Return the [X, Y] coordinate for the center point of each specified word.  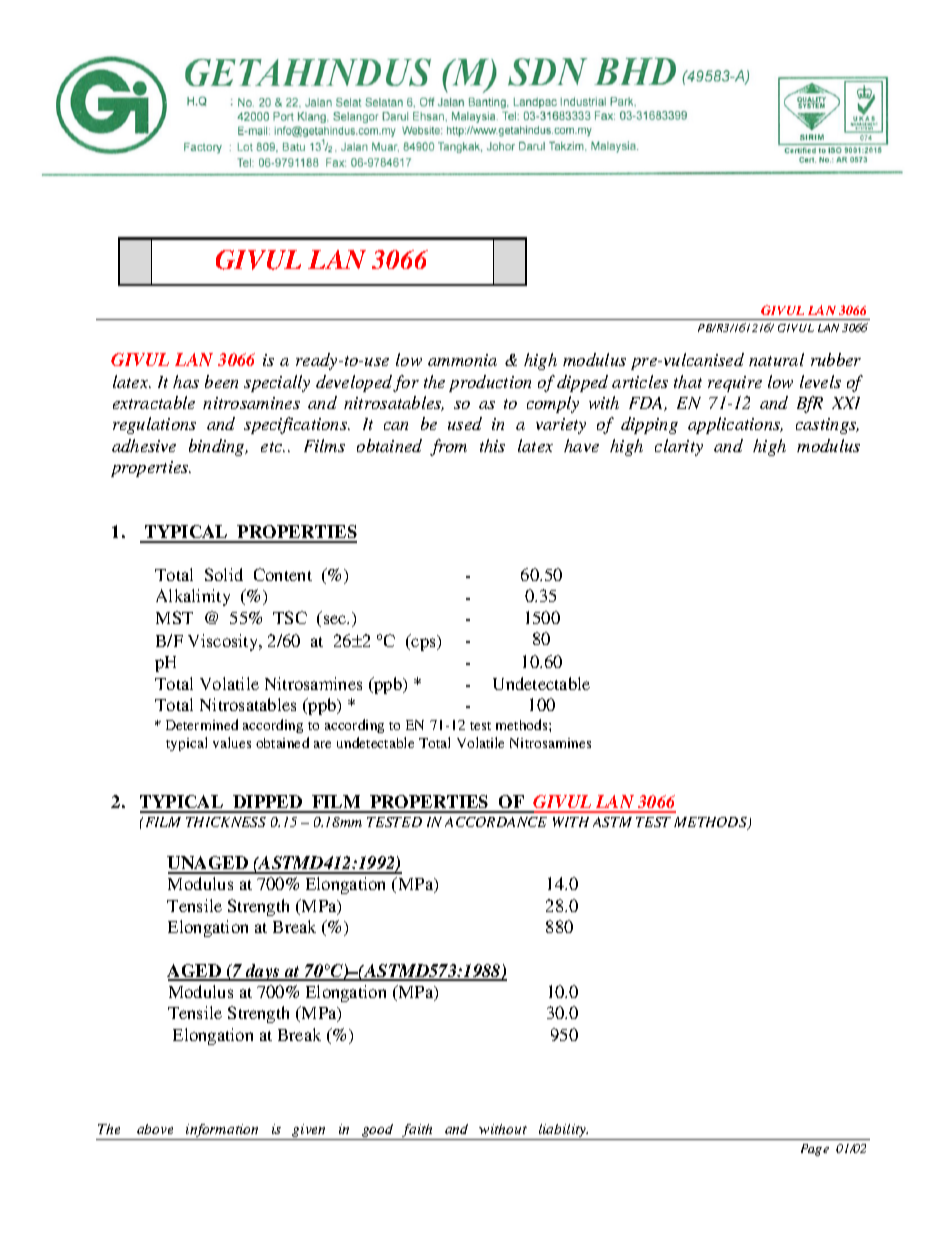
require [735, 384]
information [222, 1132]
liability [562, 1132]
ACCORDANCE [496, 822]
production [490, 383]
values [232, 742]
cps [424, 644]
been [221, 381]
